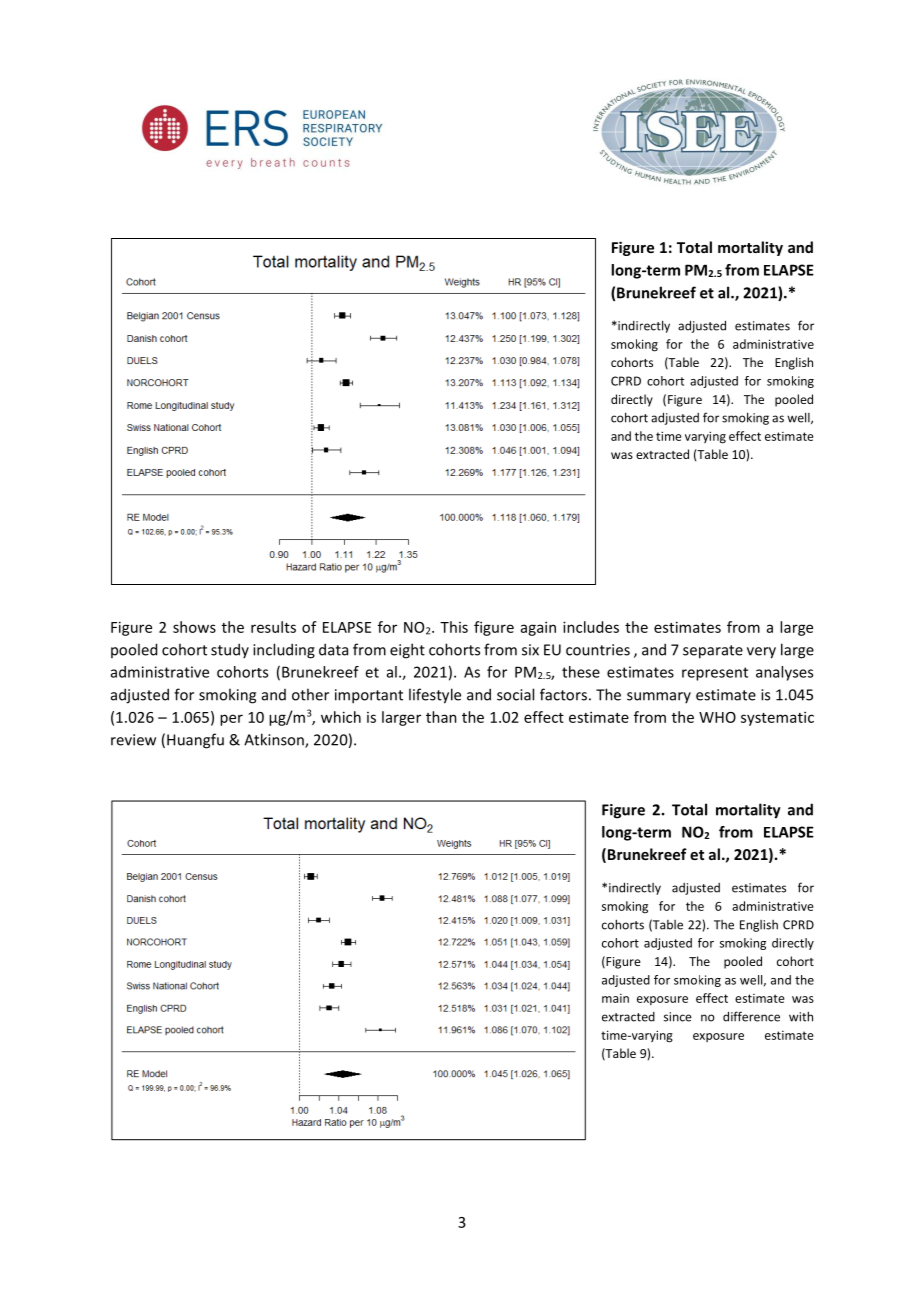 Image resolution: width=924 pixels, height=1308 pixels. Describe the element at coordinates (341, 717) in the screenshot. I see `which` at that location.
